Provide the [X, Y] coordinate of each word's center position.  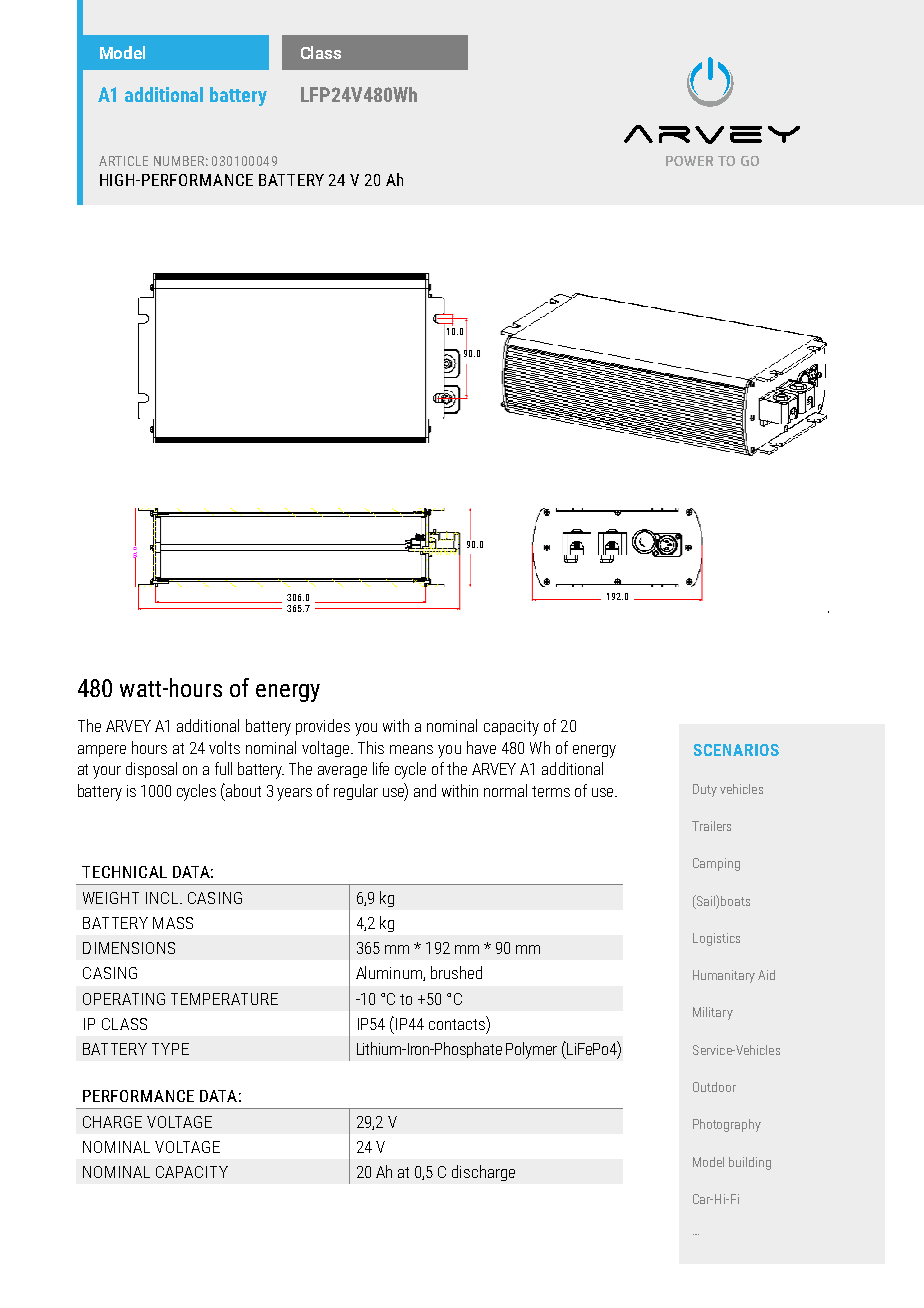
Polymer [531, 1050]
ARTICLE [123, 161]
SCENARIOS [736, 750]
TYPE [170, 1049]
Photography [727, 1125]
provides [323, 727]
